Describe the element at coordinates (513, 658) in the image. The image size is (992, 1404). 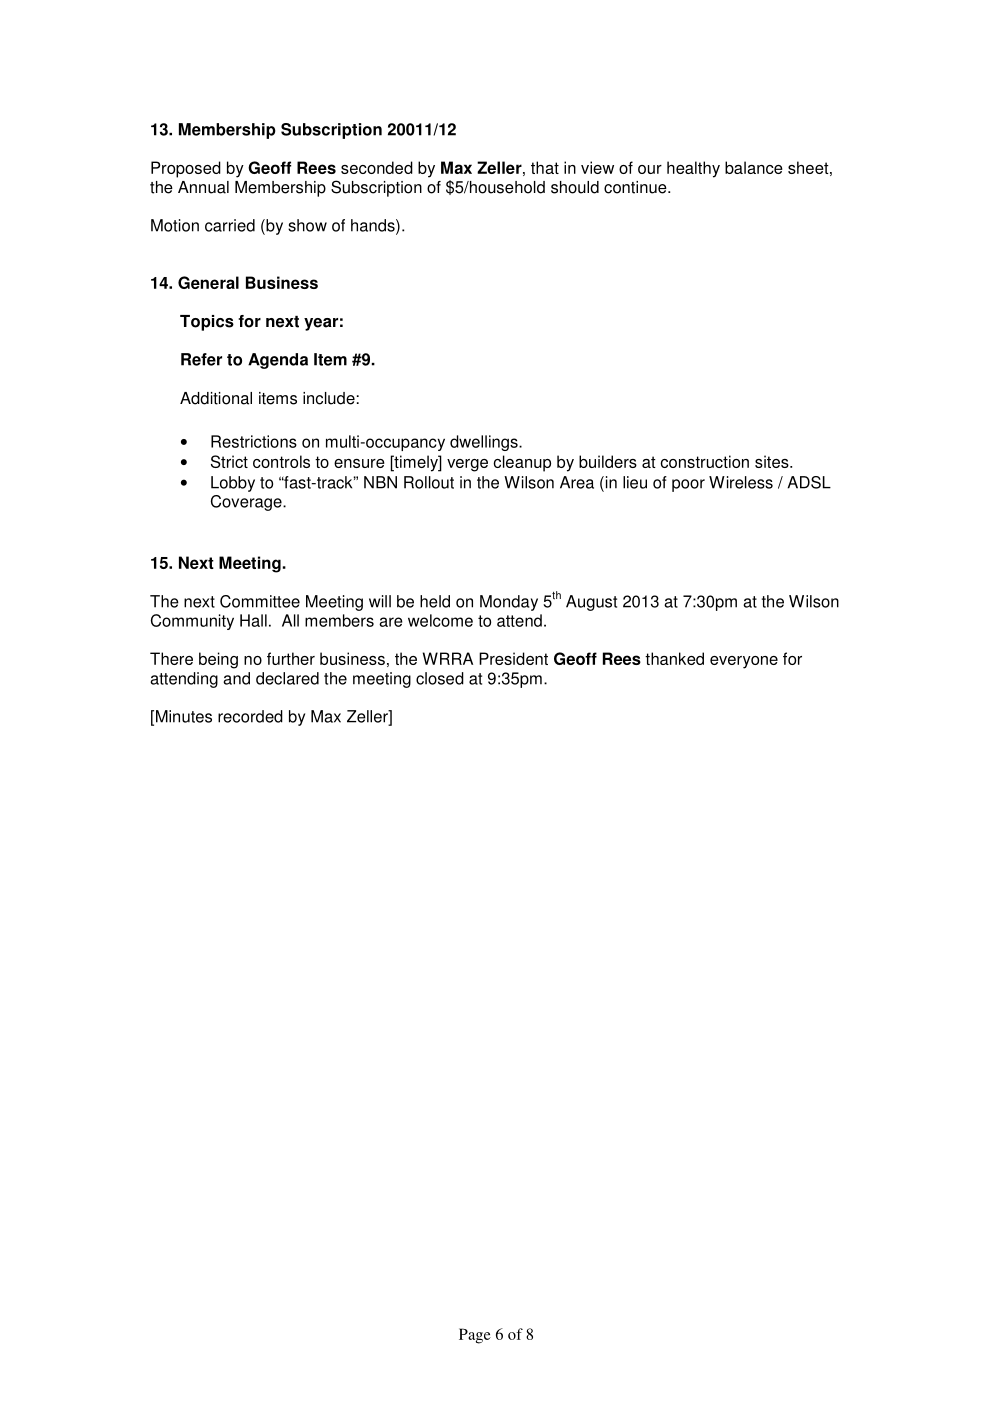
I see `President` at that location.
